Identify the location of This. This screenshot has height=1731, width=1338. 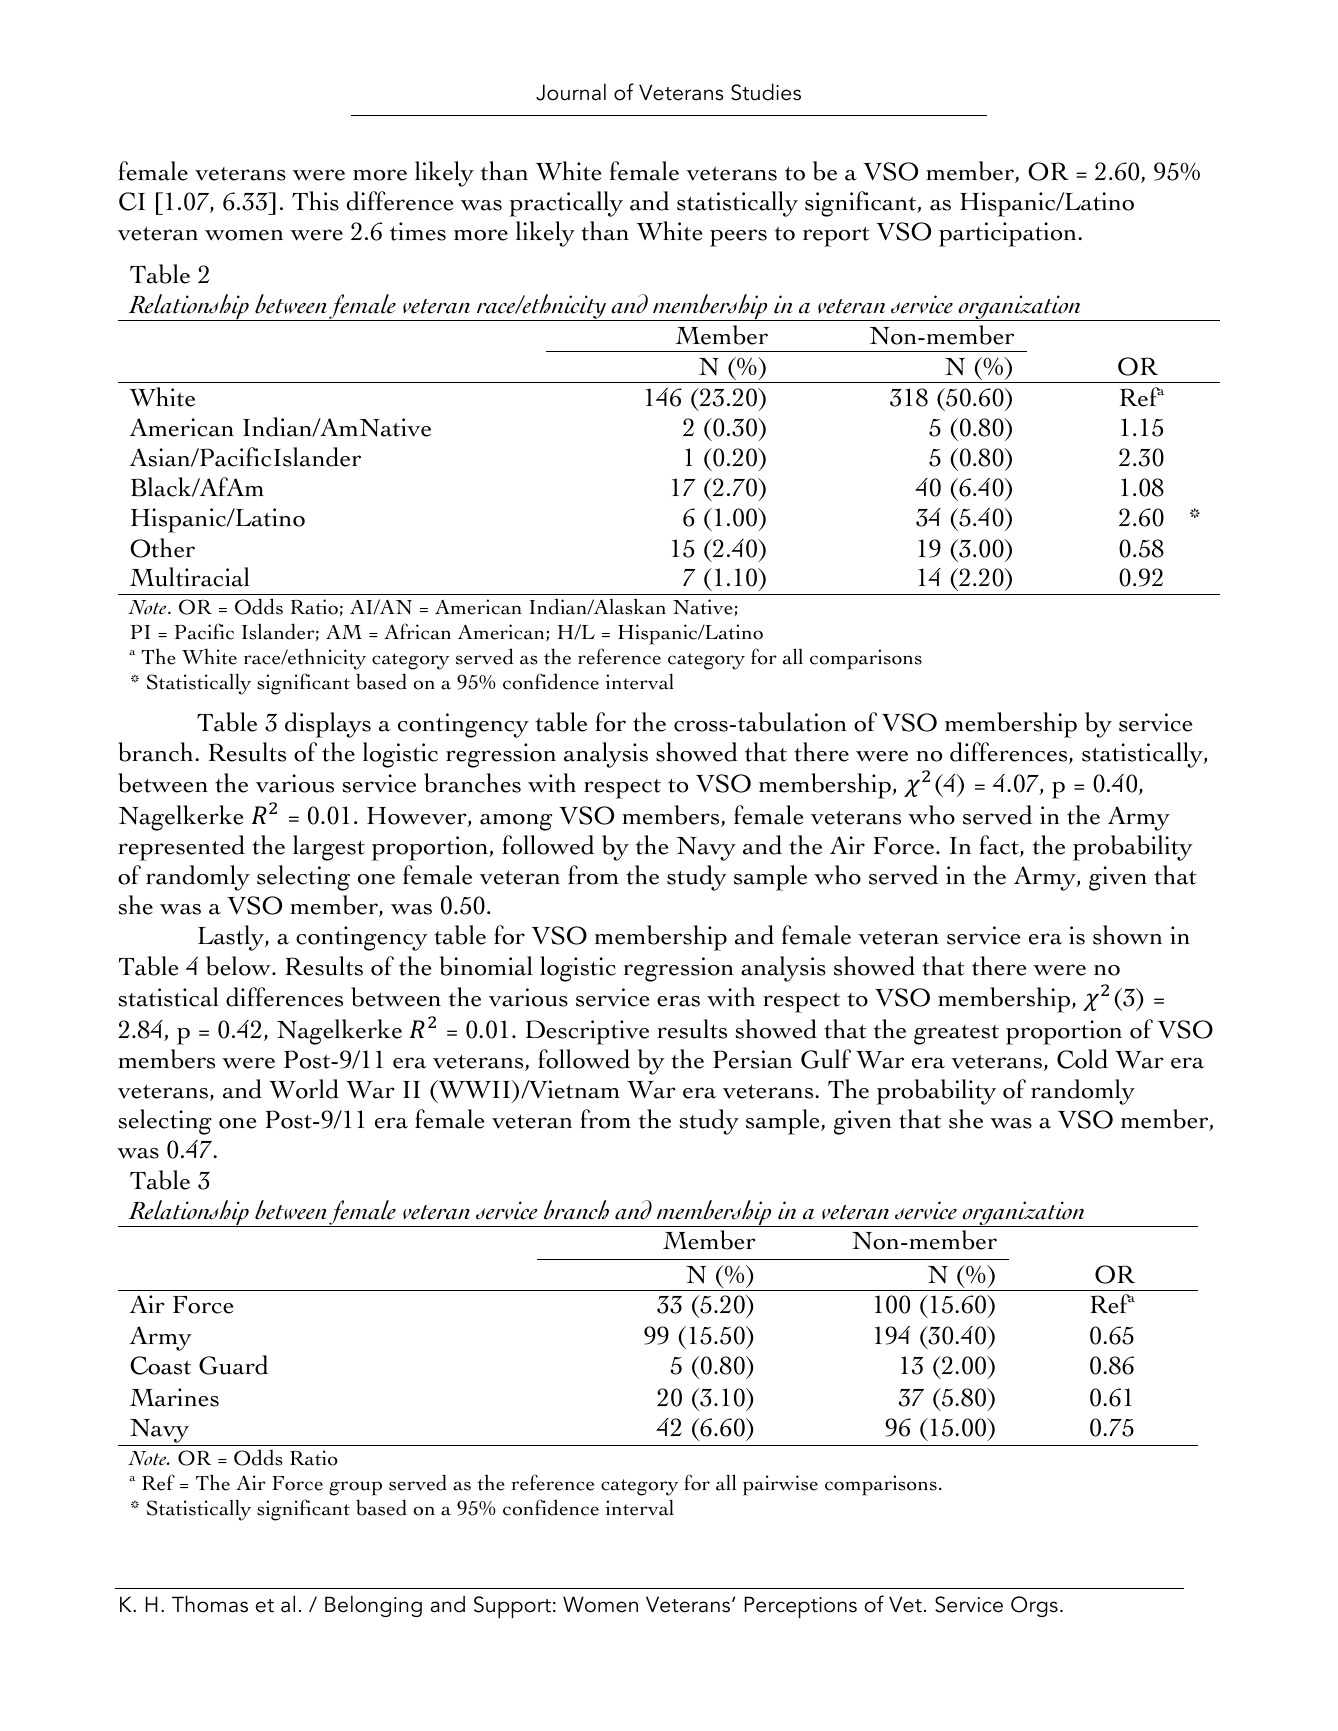
(315, 201).
